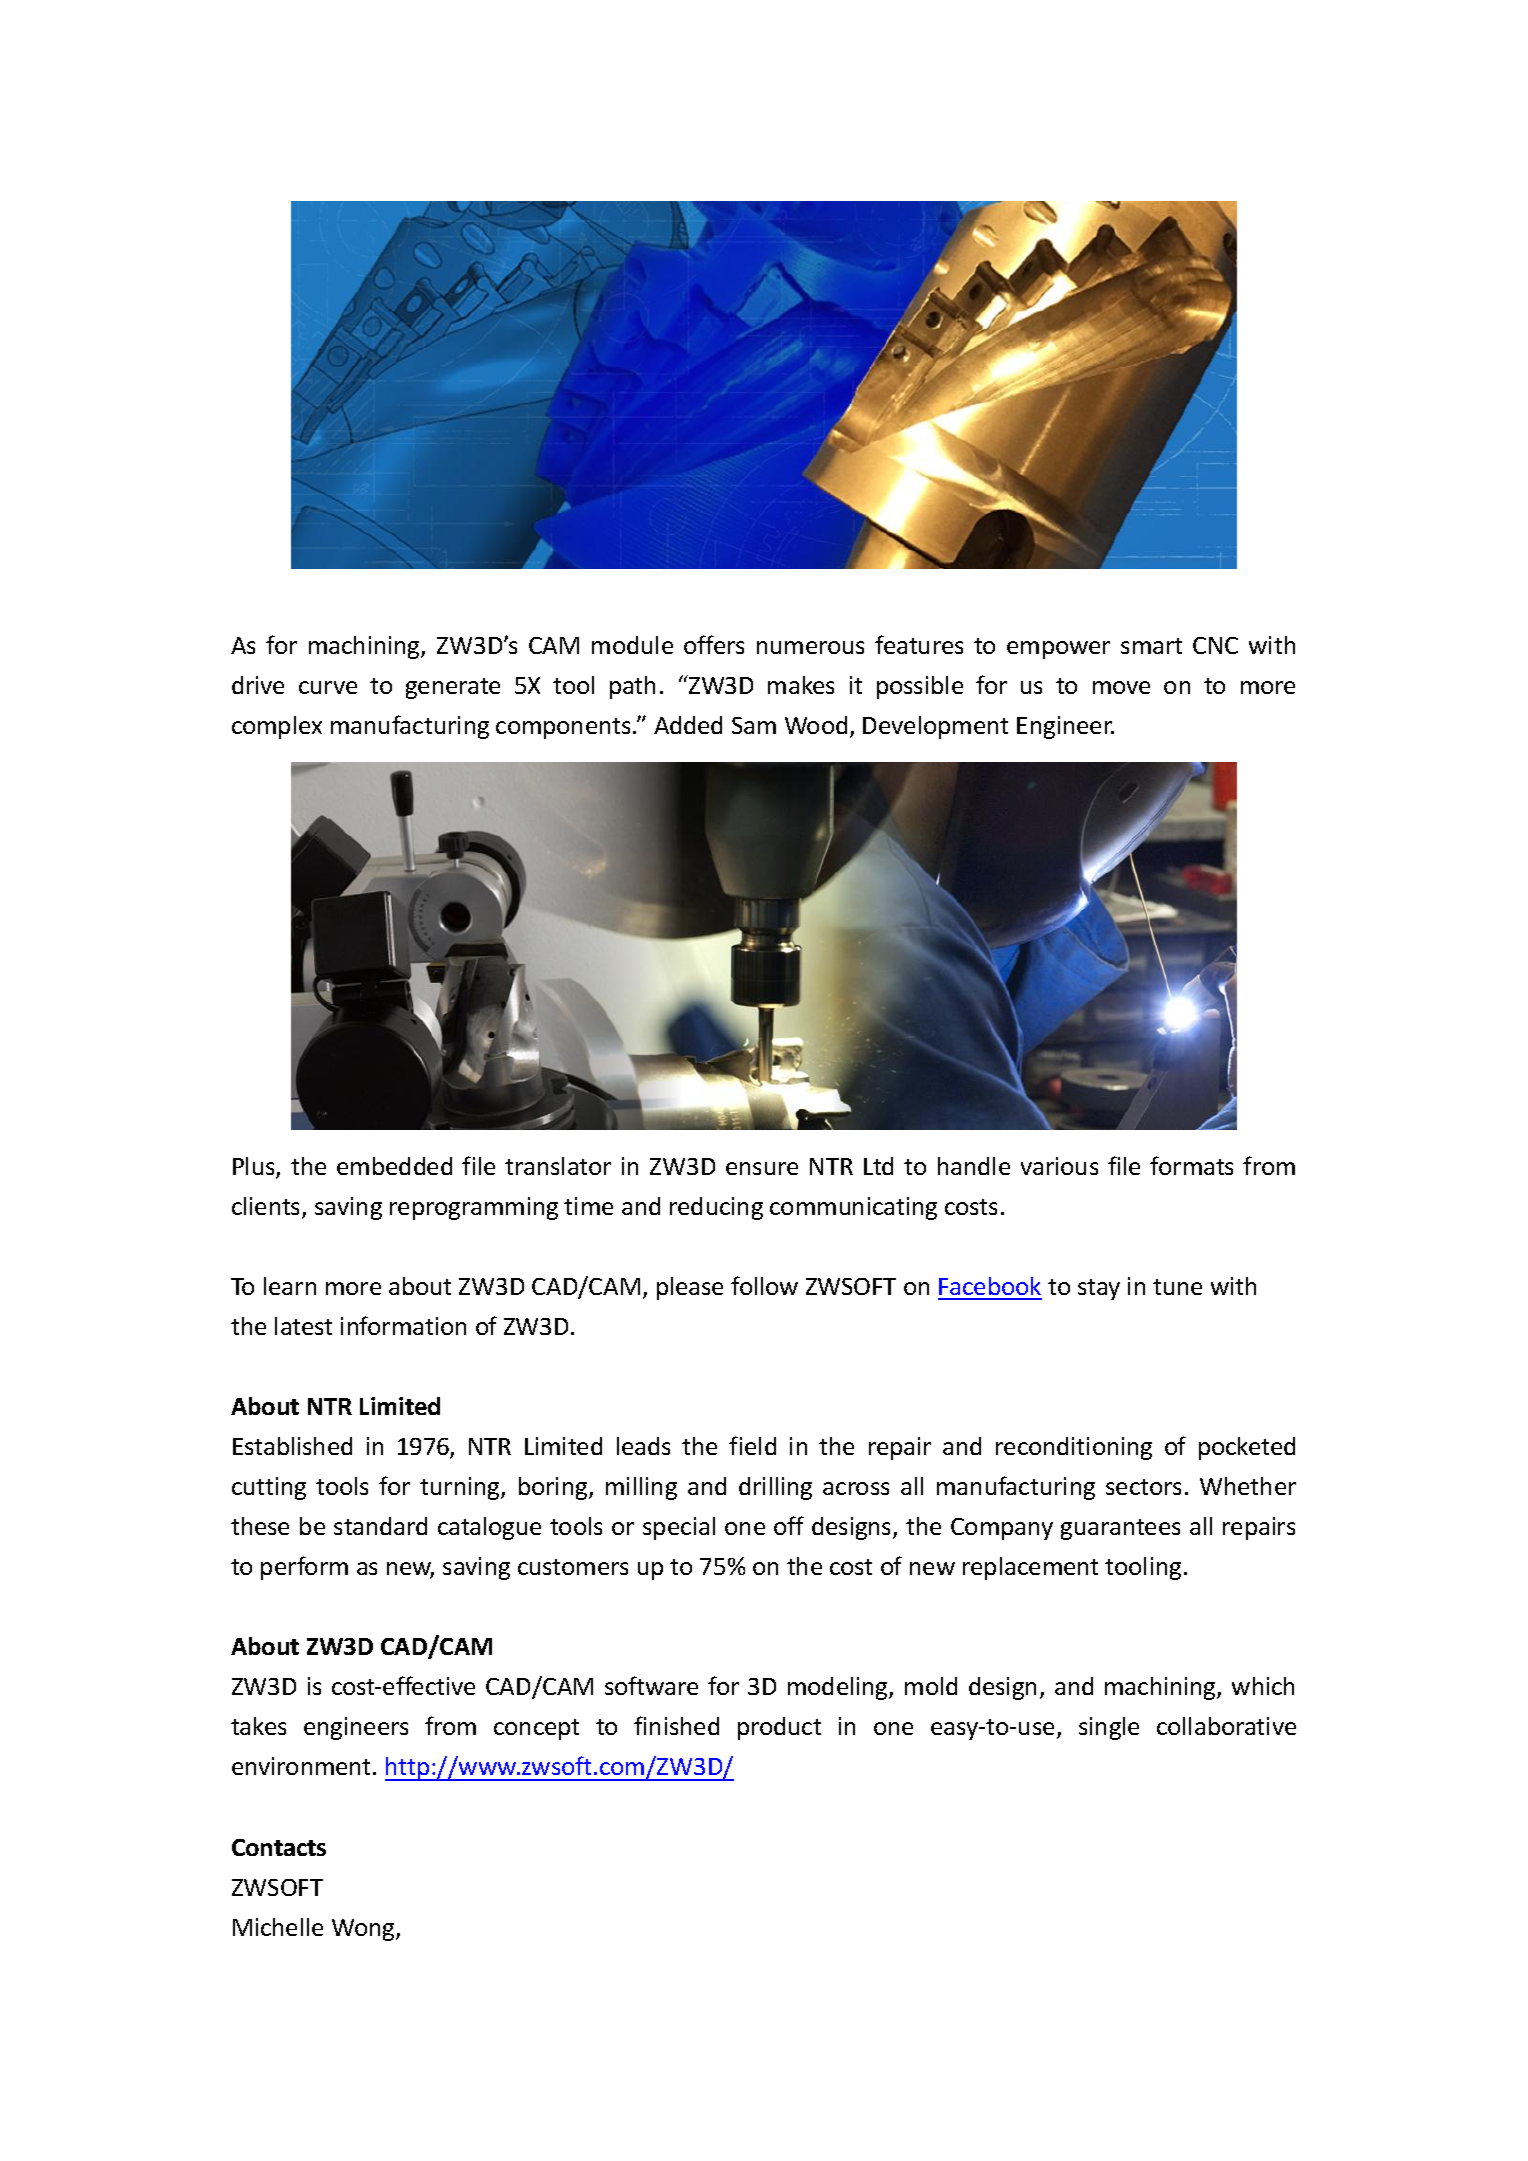  Describe the element at coordinates (762, 1168) in the document. I see `ensure` at that location.
